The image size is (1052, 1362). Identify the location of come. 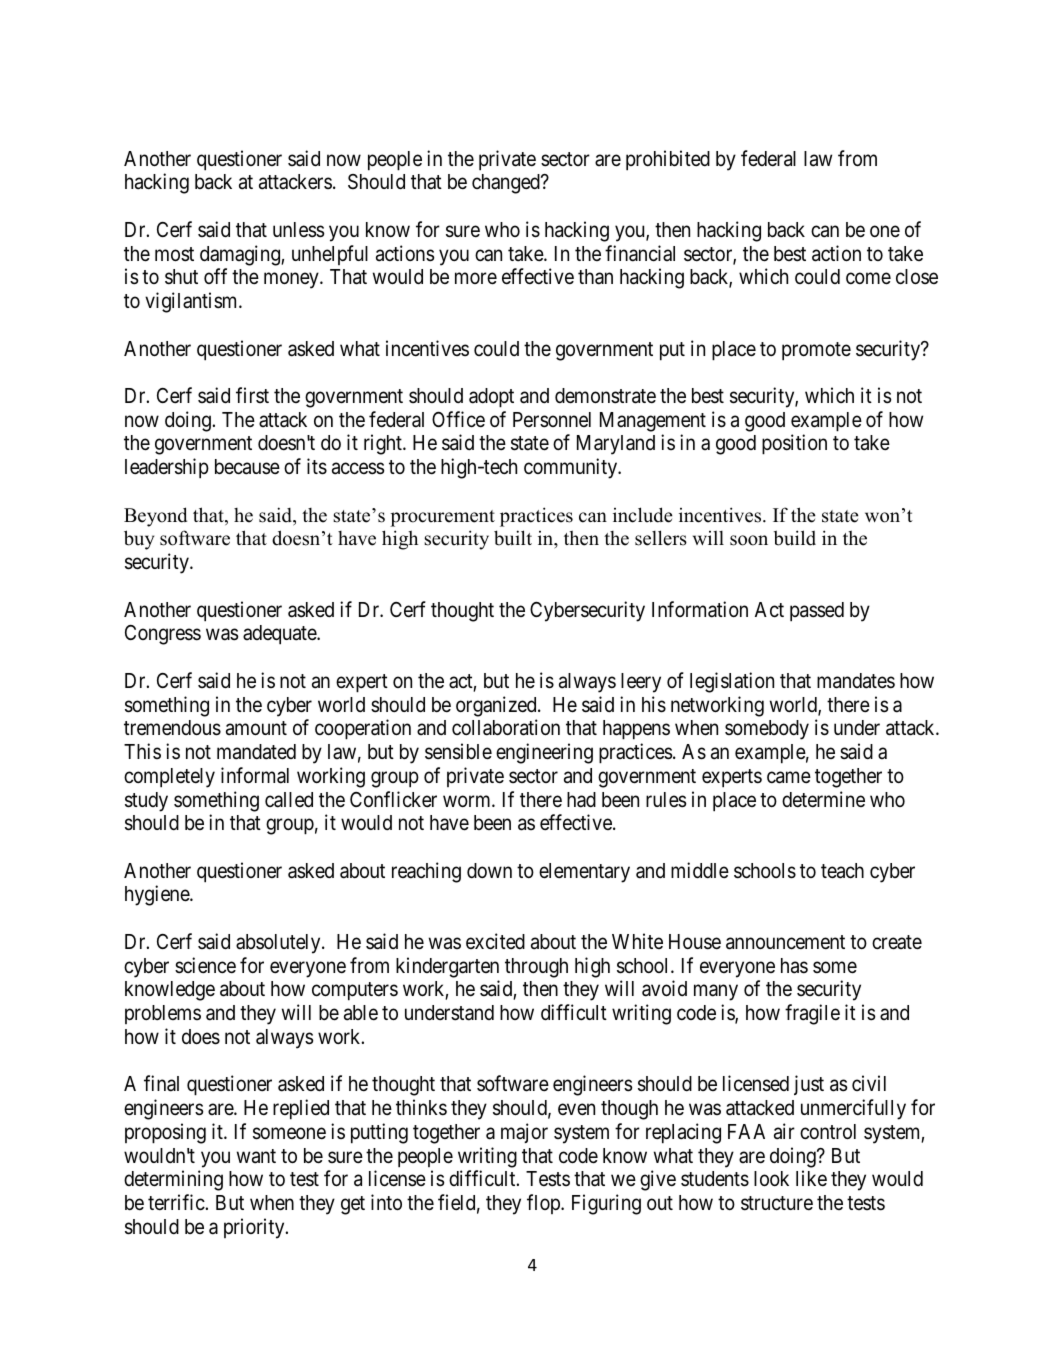
(868, 279).
